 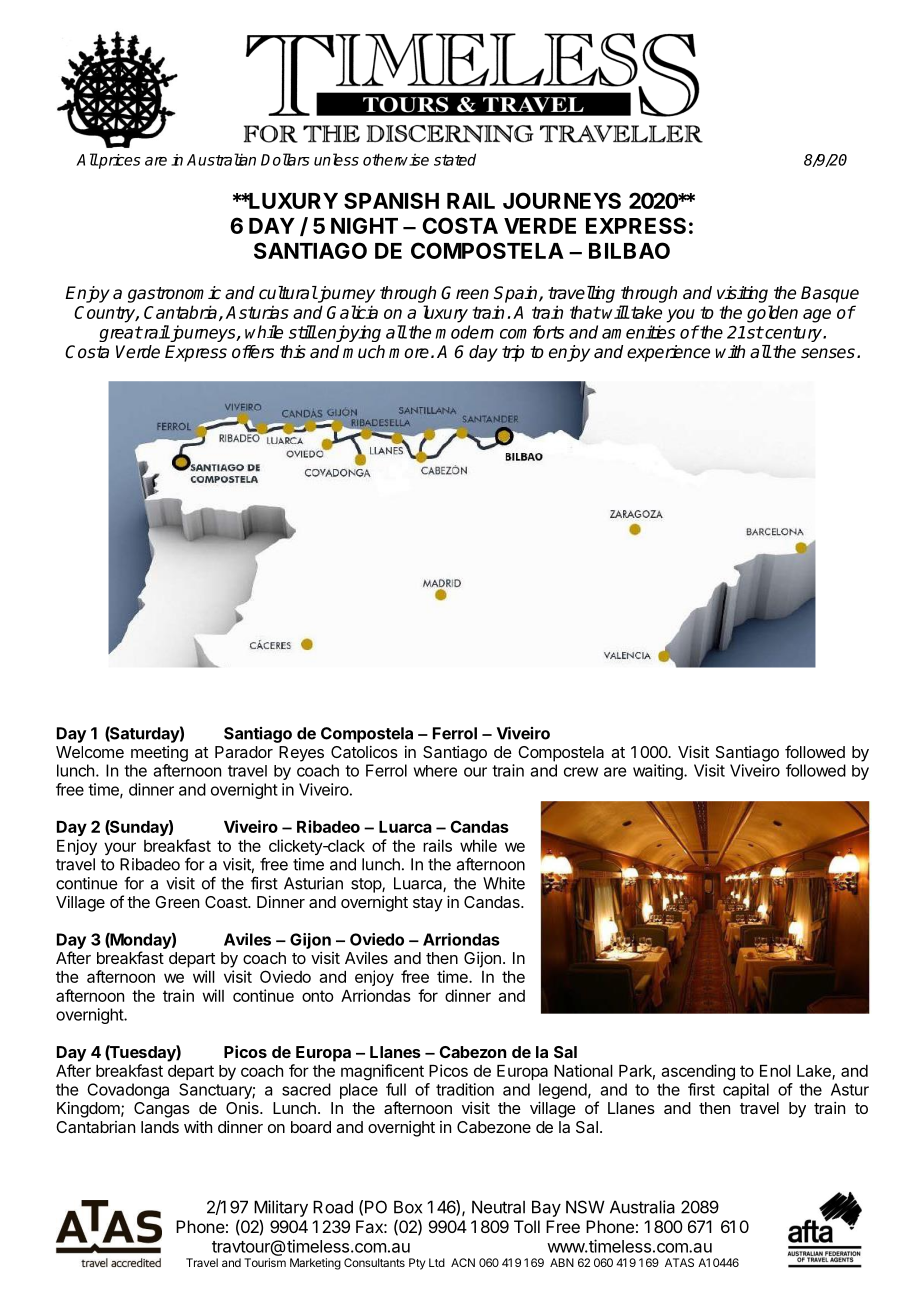 What do you see at coordinates (435, 771) in the screenshot?
I see `where` at bounding box center [435, 771].
